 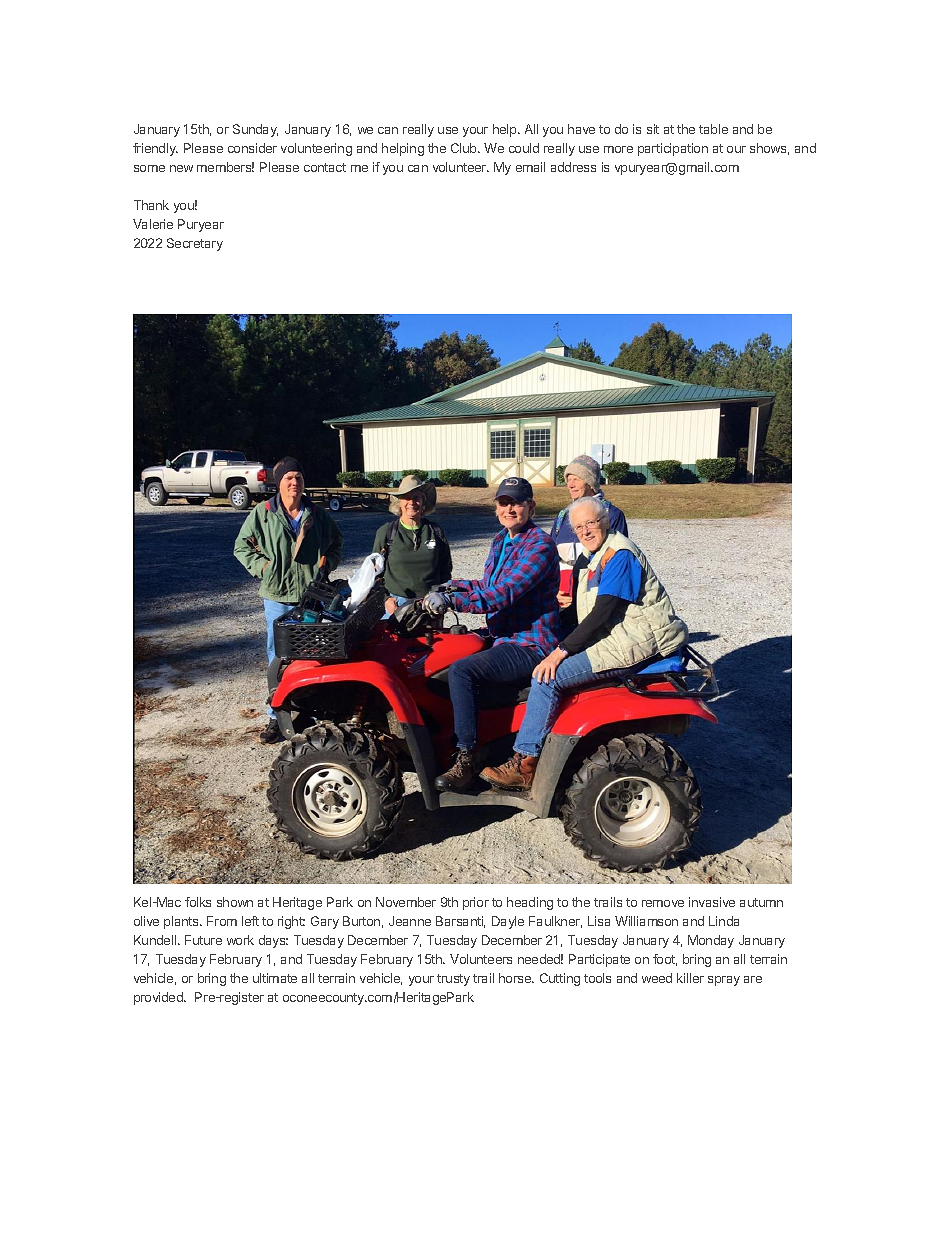 What do you see at coordinates (476, 903) in the document?
I see `prior` at bounding box center [476, 903].
